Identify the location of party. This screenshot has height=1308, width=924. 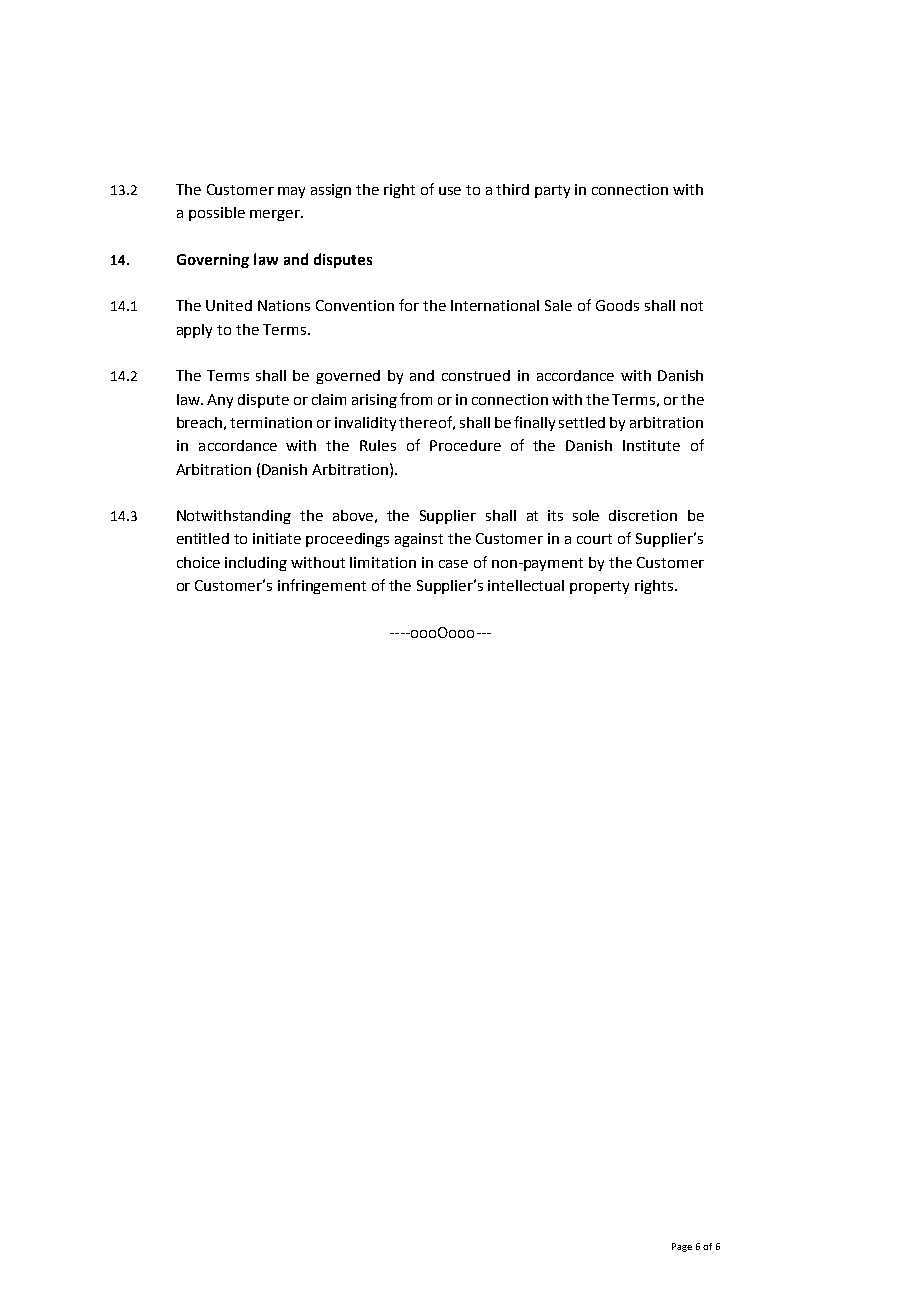
(552, 191).
